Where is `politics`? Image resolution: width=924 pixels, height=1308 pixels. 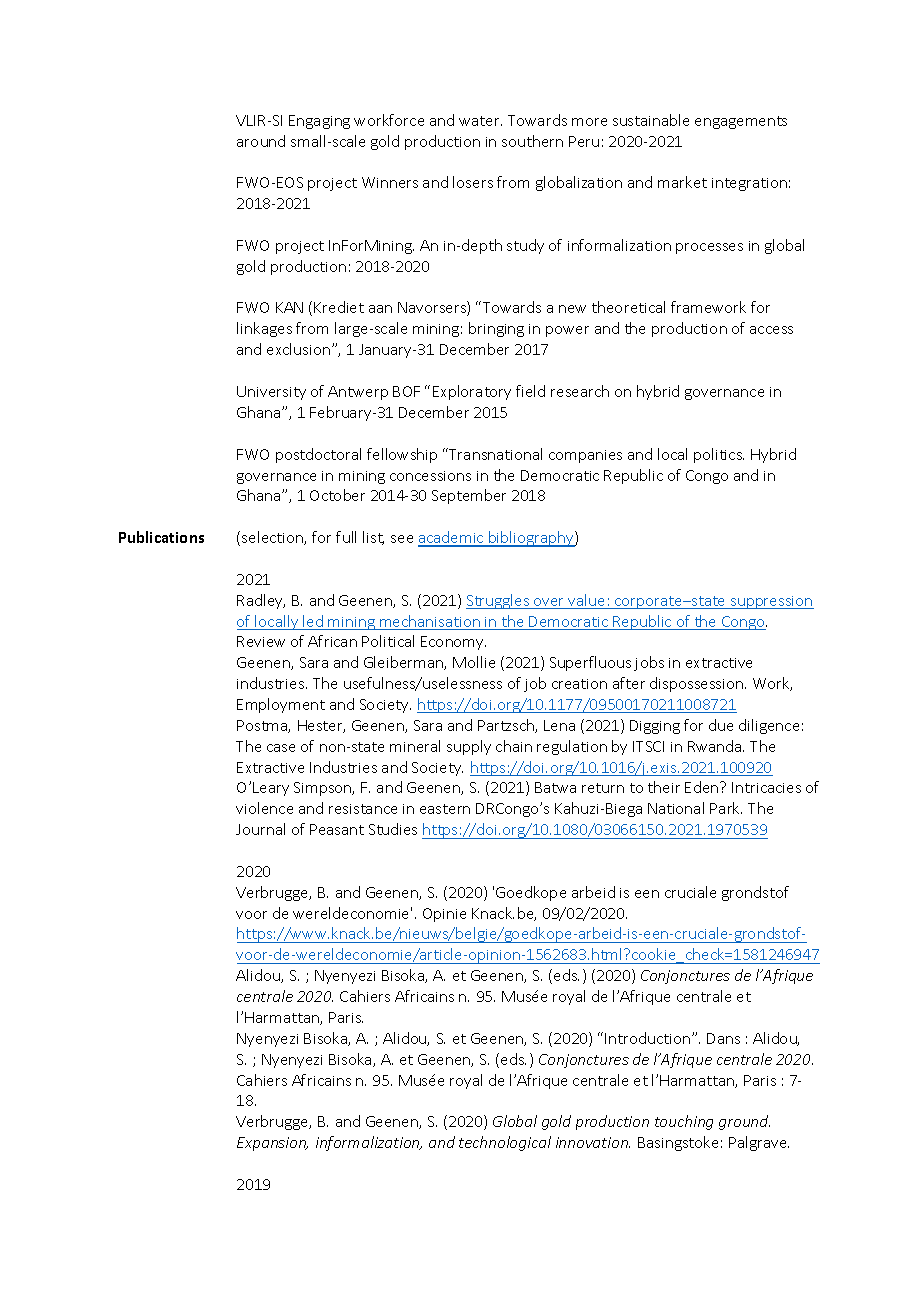 politics is located at coordinates (719, 455).
